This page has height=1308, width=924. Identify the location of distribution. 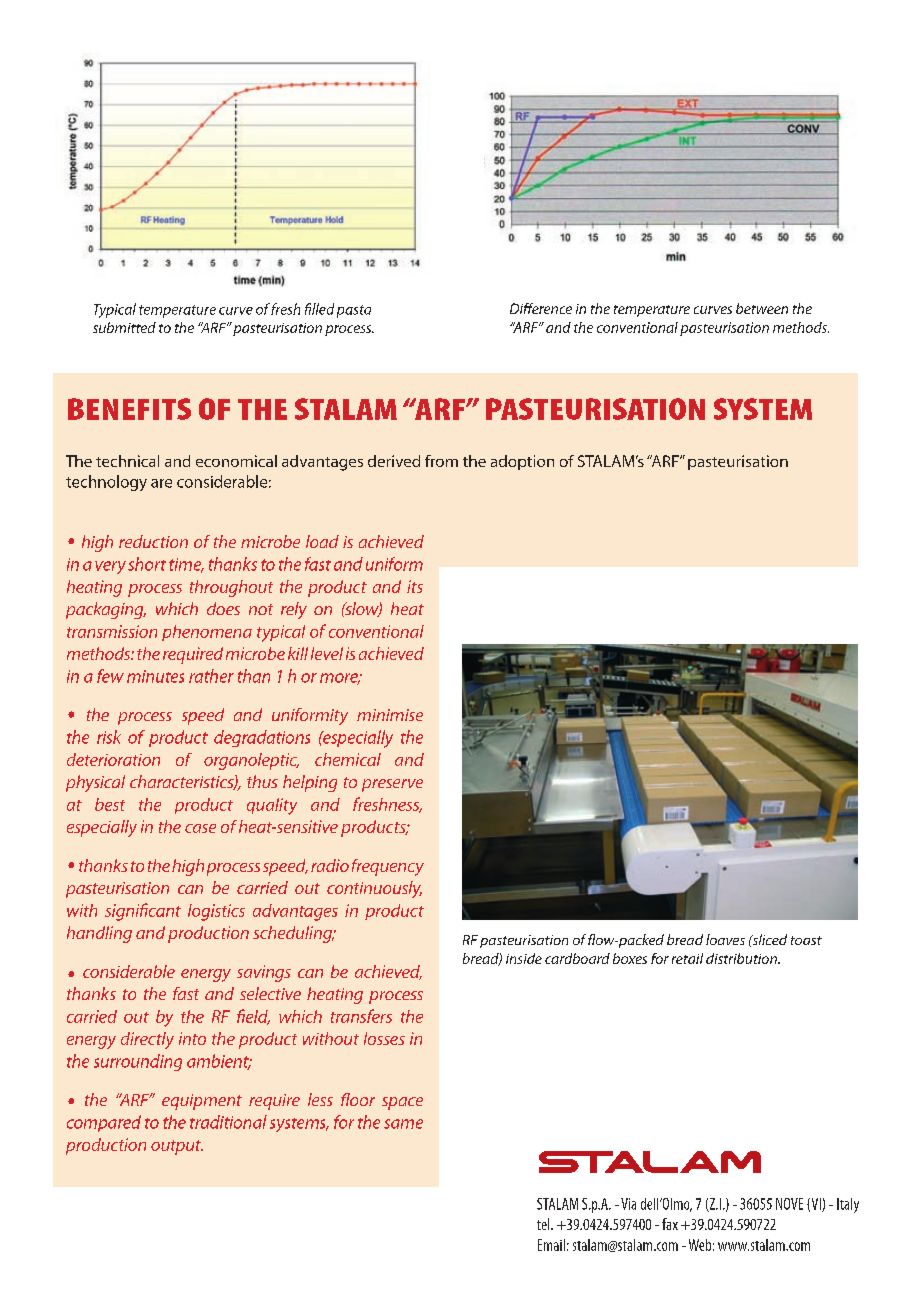
(742, 958).
